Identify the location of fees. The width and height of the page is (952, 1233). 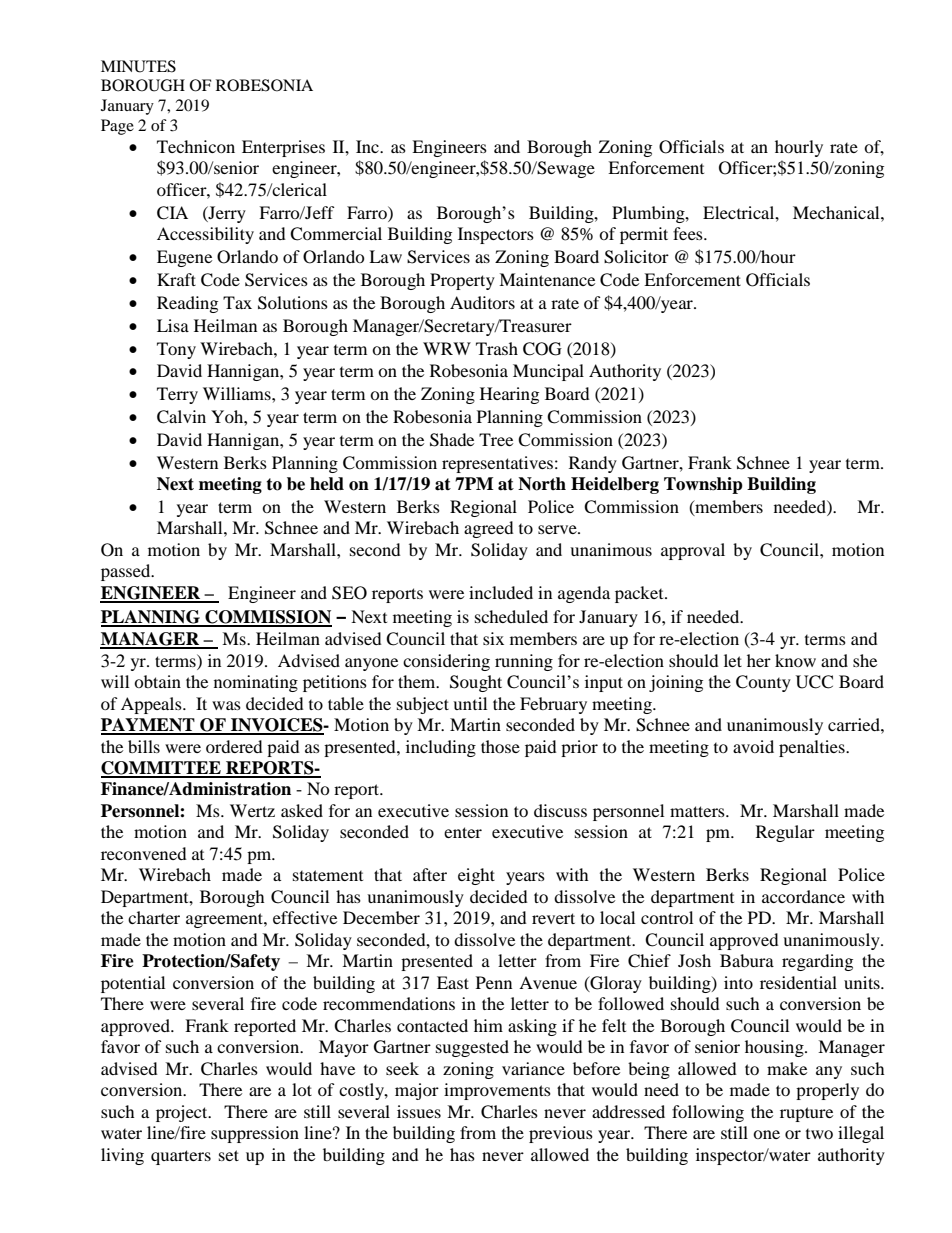
(689, 233).
